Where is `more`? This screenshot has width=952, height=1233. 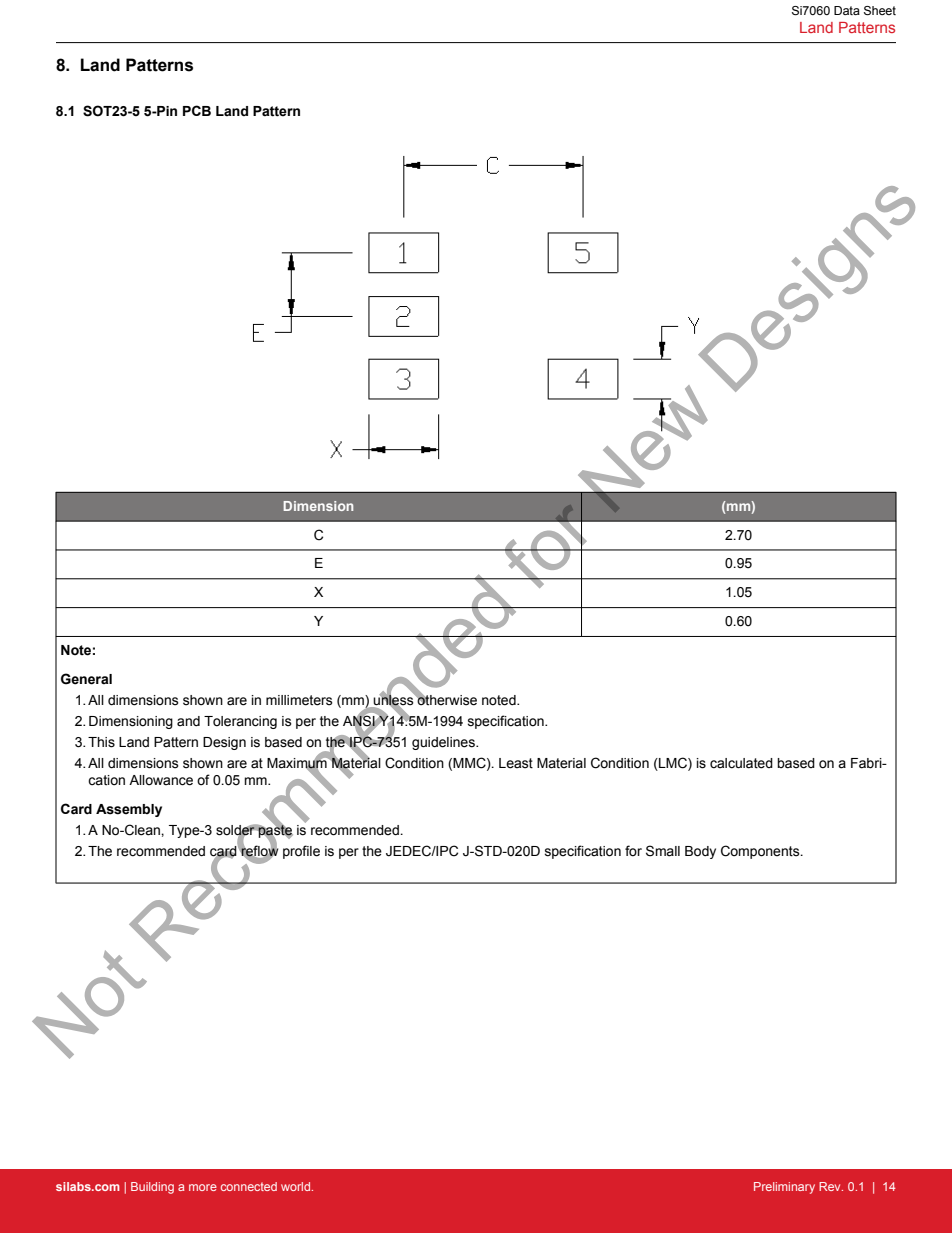
more is located at coordinates (203, 1187).
